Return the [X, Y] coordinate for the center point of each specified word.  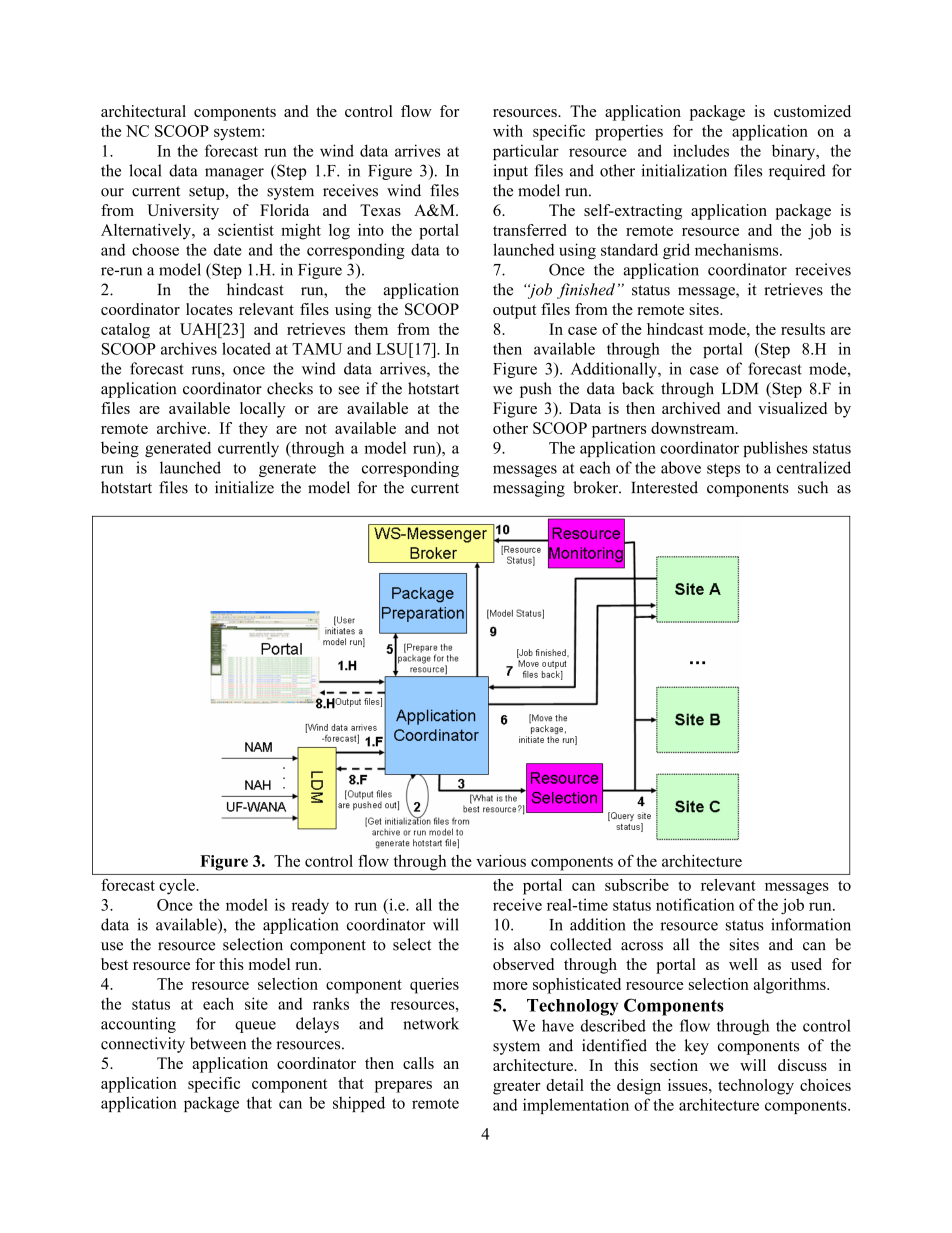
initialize [244, 487]
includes [701, 150]
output [515, 312]
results [803, 329]
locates [209, 309]
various [501, 861]
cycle [178, 887]
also [527, 944]
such [813, 487]
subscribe [637, 885]
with [508, 131]
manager [234, 174]
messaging [529, 489]
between [218, 1043]
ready [310, 906]
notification [695, 904]
